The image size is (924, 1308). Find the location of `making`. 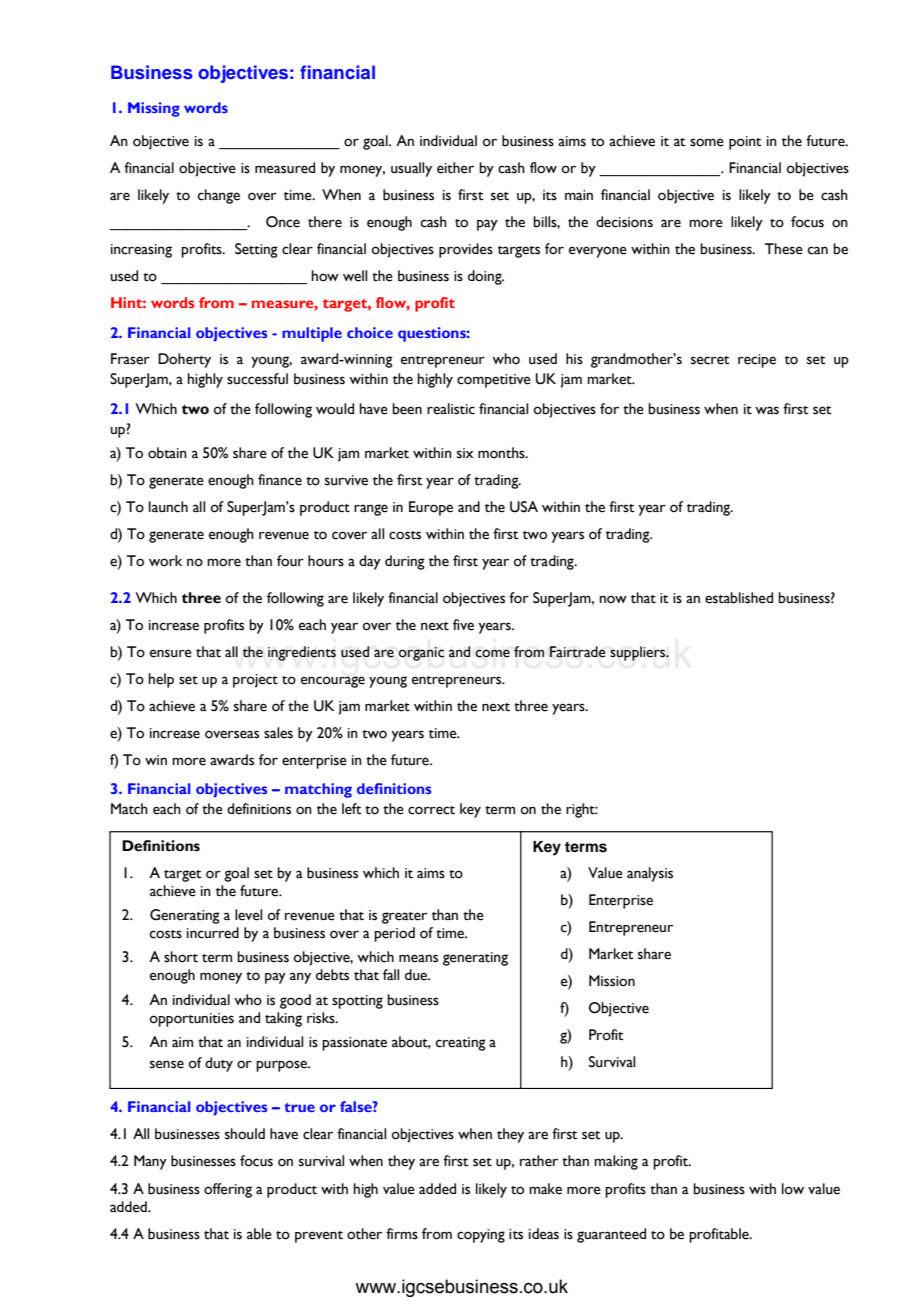

making is located at coordinates (616, 1162).
